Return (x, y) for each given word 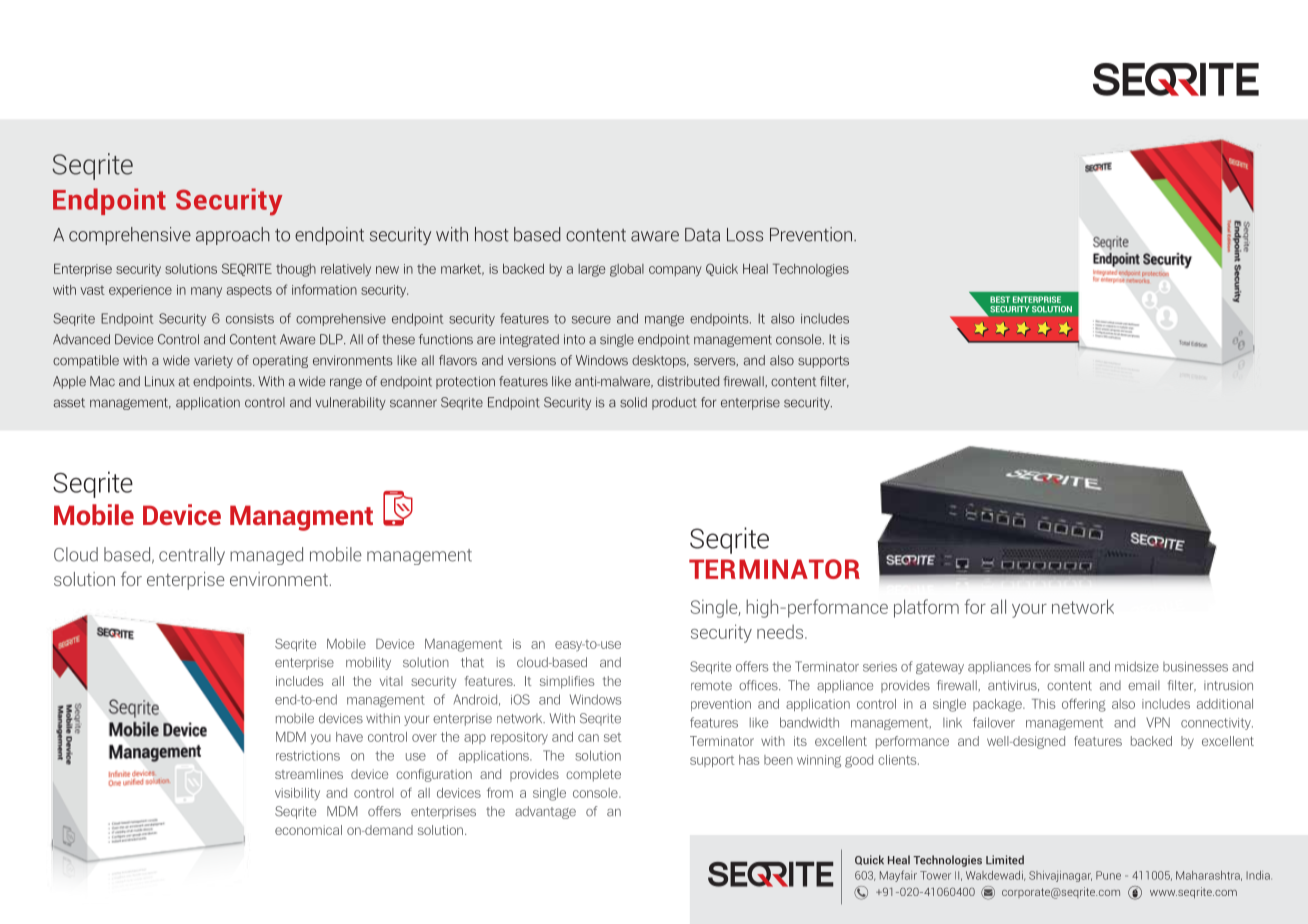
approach (233, 236)
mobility (368, 663)
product (674, 403)
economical (308, 830)
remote (711, 686)
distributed (688, 381)
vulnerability (350, 403)
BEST (1000, 299)
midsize (1137, 666)
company (675, 271)
